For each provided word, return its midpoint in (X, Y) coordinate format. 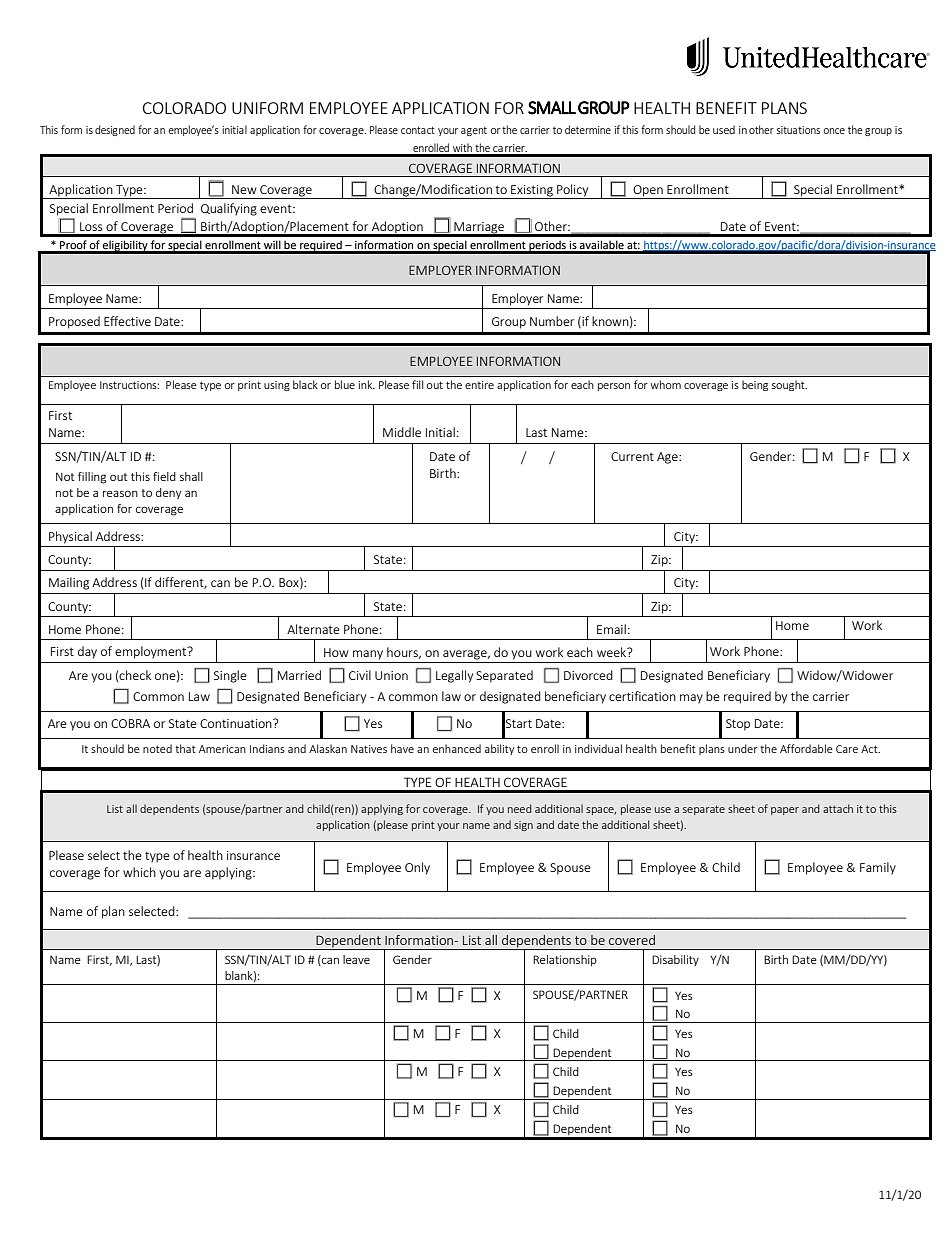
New (244, 189)
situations (798, 130)
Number (552, 321)
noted (157, 748)
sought (789, 385)
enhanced (457, 748)
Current (632, 456)
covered (632, 940)
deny (168, 493)
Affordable (806, 748)
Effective (127, 321)
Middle (402, 432)
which (139, 872)
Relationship (565, 960)
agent (474, 131)
